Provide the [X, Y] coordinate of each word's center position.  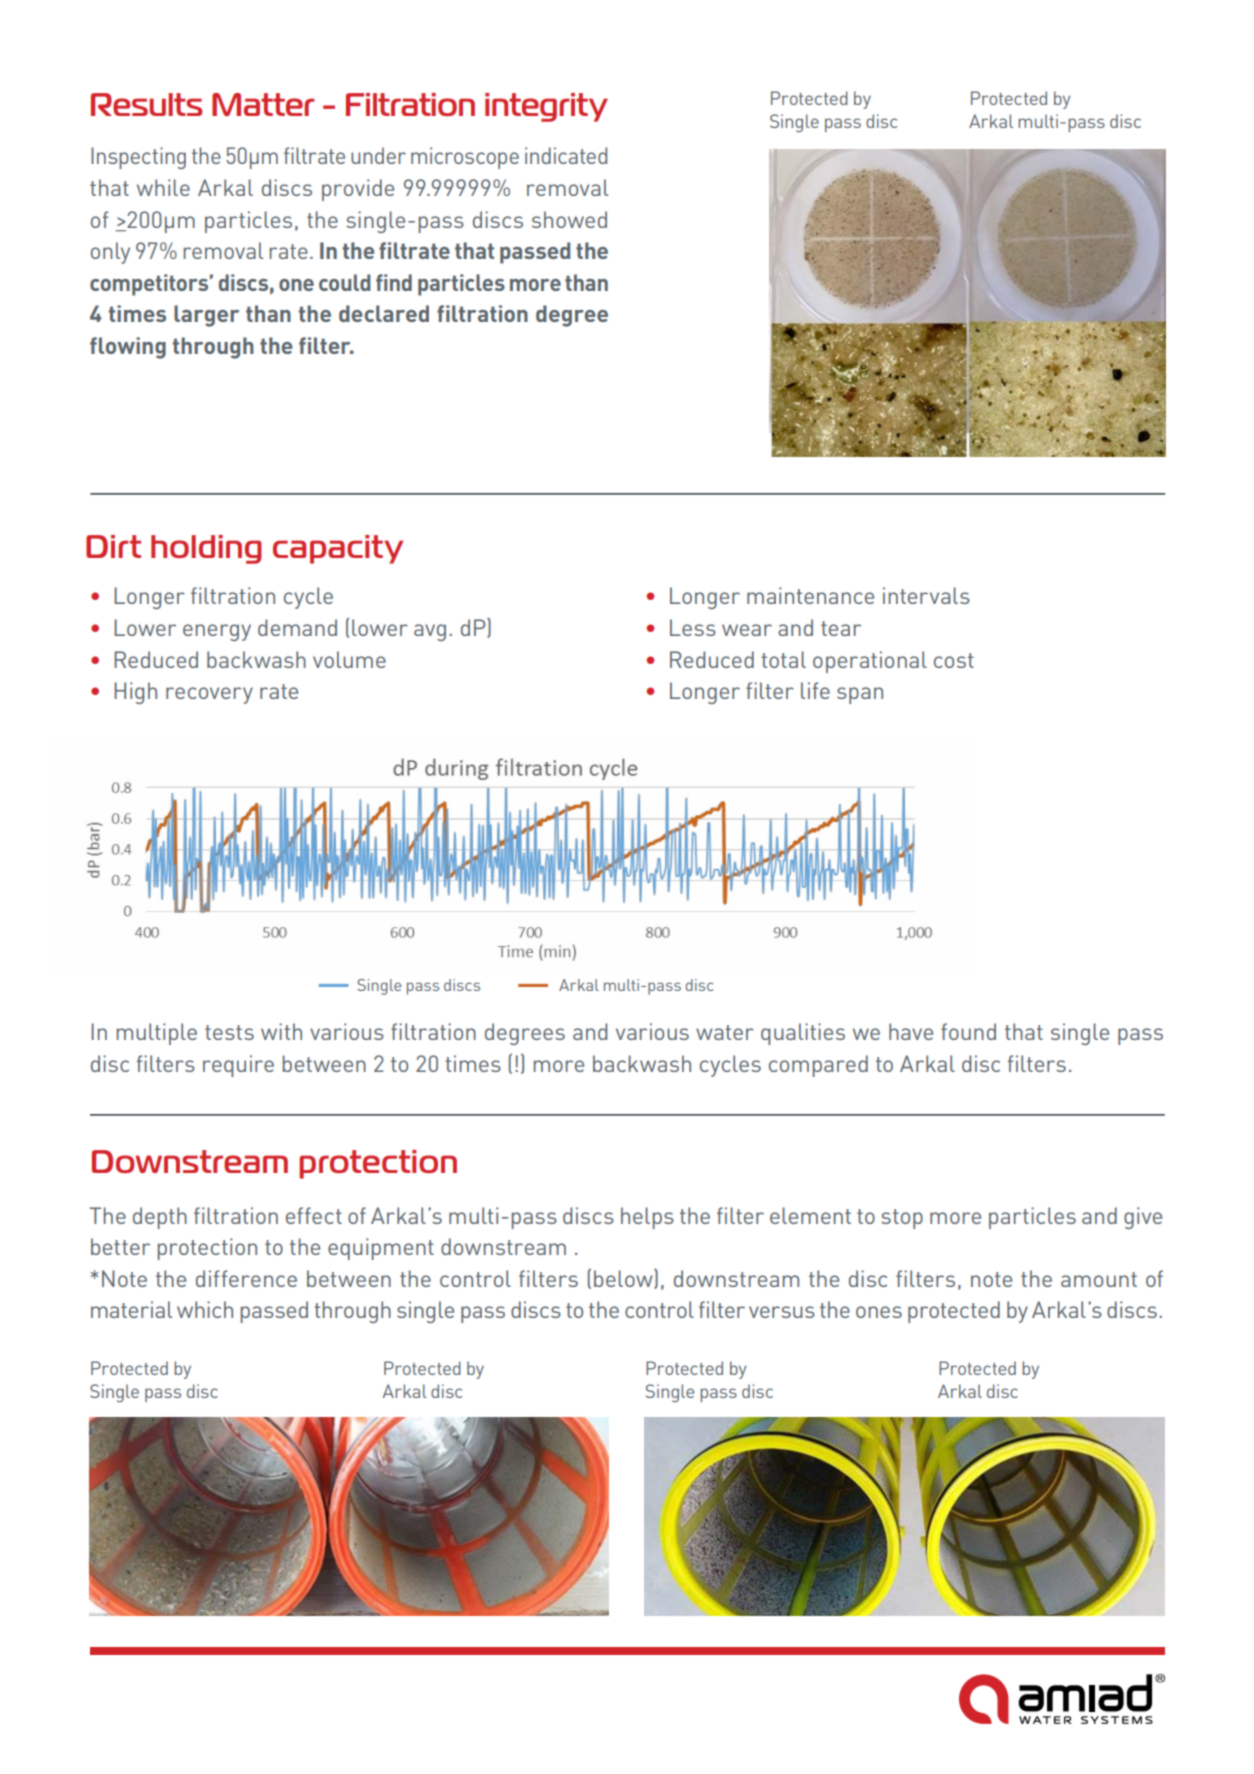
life [815, 690]
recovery [209, 695]
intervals [926, 595]
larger [206, 316]
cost [954, 660]
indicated [566, 155]
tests [229, 1032]
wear [747, 630]
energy [217, 632]
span [860, 695]
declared [384, 313]
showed [569, 219]
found [968, 1031]
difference [246, 1278]
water [725, 1032]
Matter [263, 104]
